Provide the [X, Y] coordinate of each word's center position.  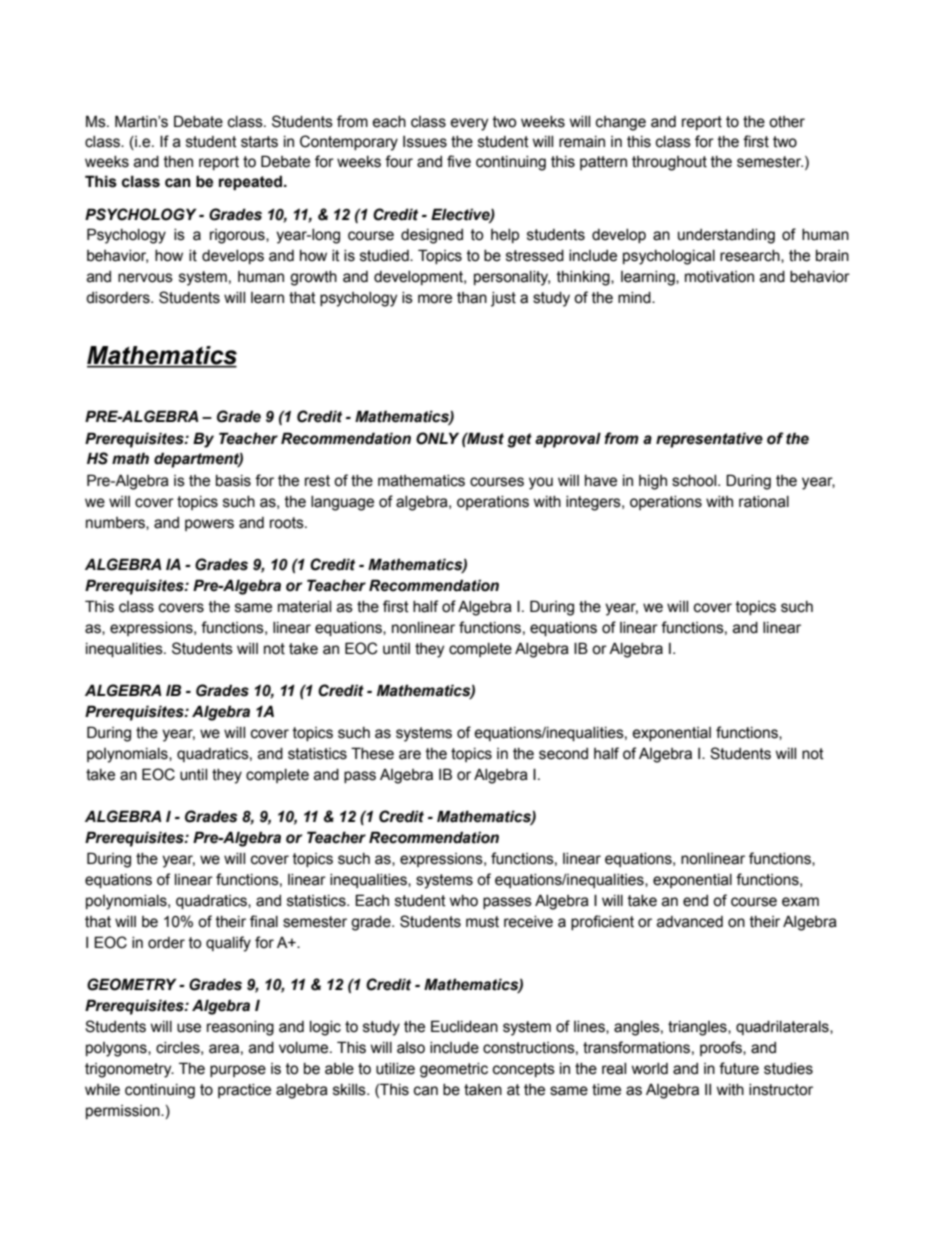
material [304, 607]
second [563, 754]
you [541, 483]
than [472, 298]
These [372, 753]
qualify [228, 944]
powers [209, 525]
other [787, 122]
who [464, 901]
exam [800, 902]
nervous [145, 278]
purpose [238, 1071]
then [178, 162]
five [459, 161]
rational [764, 502]
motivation [719, 277]
